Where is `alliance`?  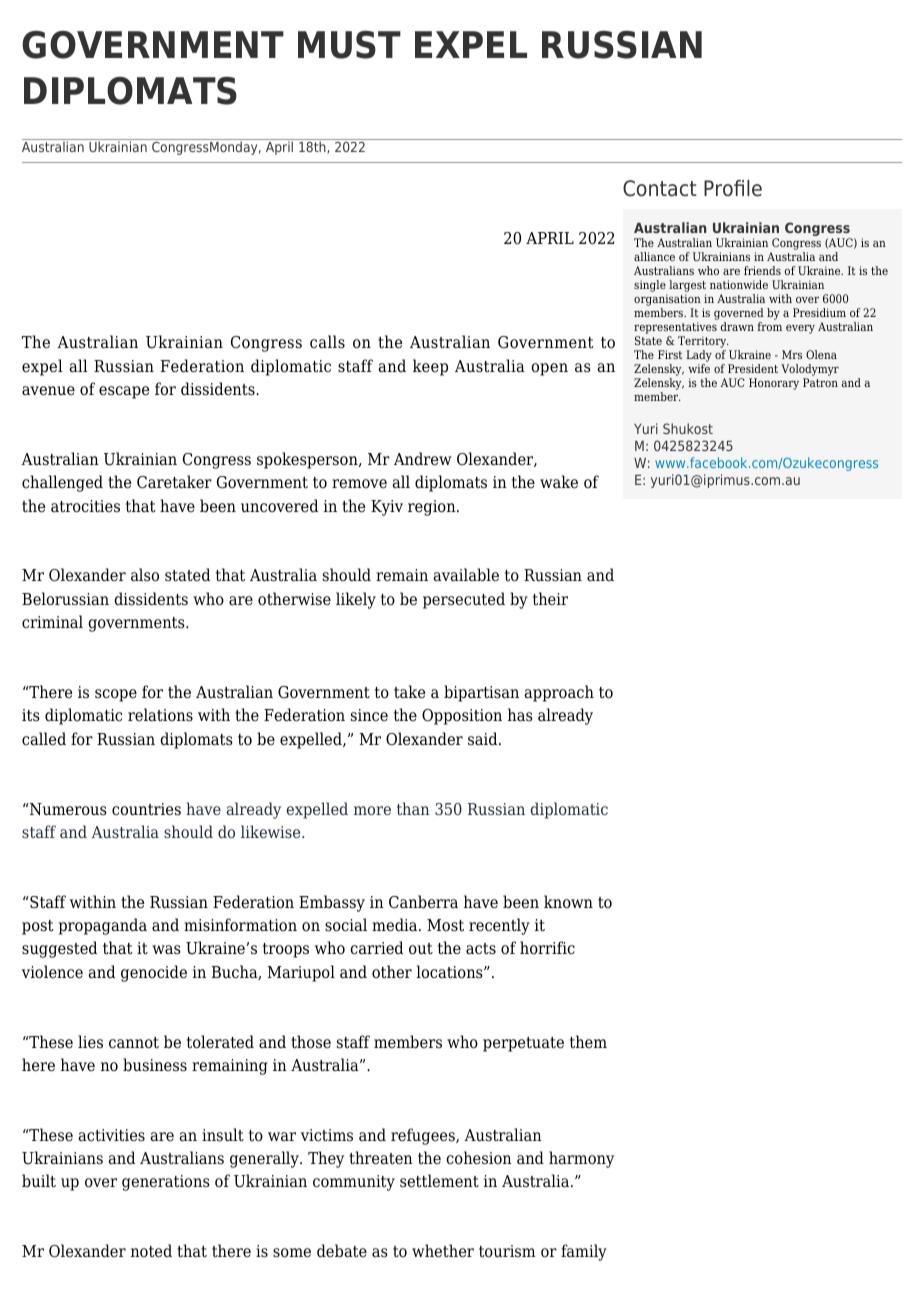 alliance is located at coordinates (654, 256).
